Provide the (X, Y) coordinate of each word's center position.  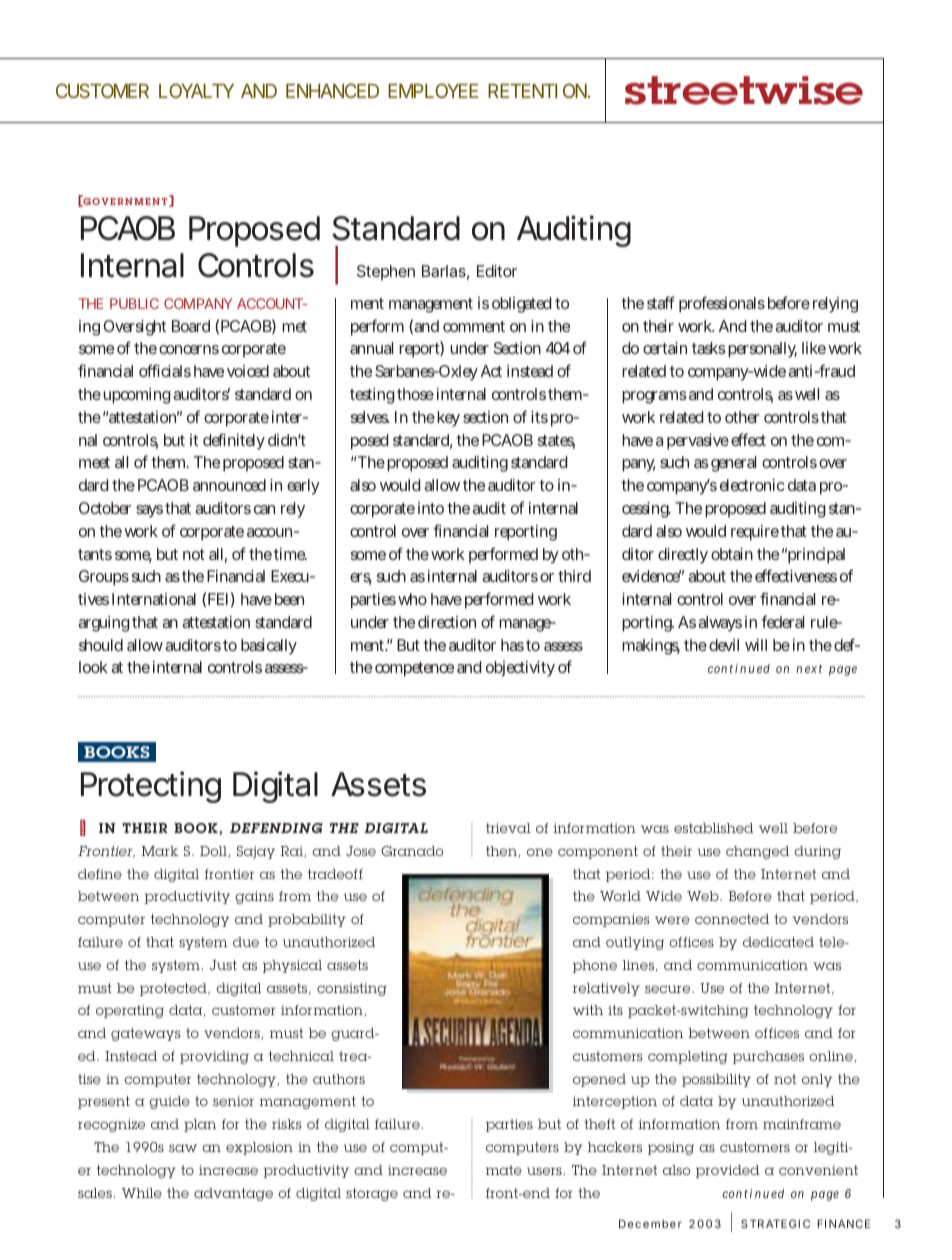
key (448, 419)
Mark (160, 851)
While (142, 1193)
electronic (752, 485)
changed (757, 852)
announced (229, 485)
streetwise (744, 90)
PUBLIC (134, 303)
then (501, 851)
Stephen (386, 273)
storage (372, 1194)
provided (728, 1171)
